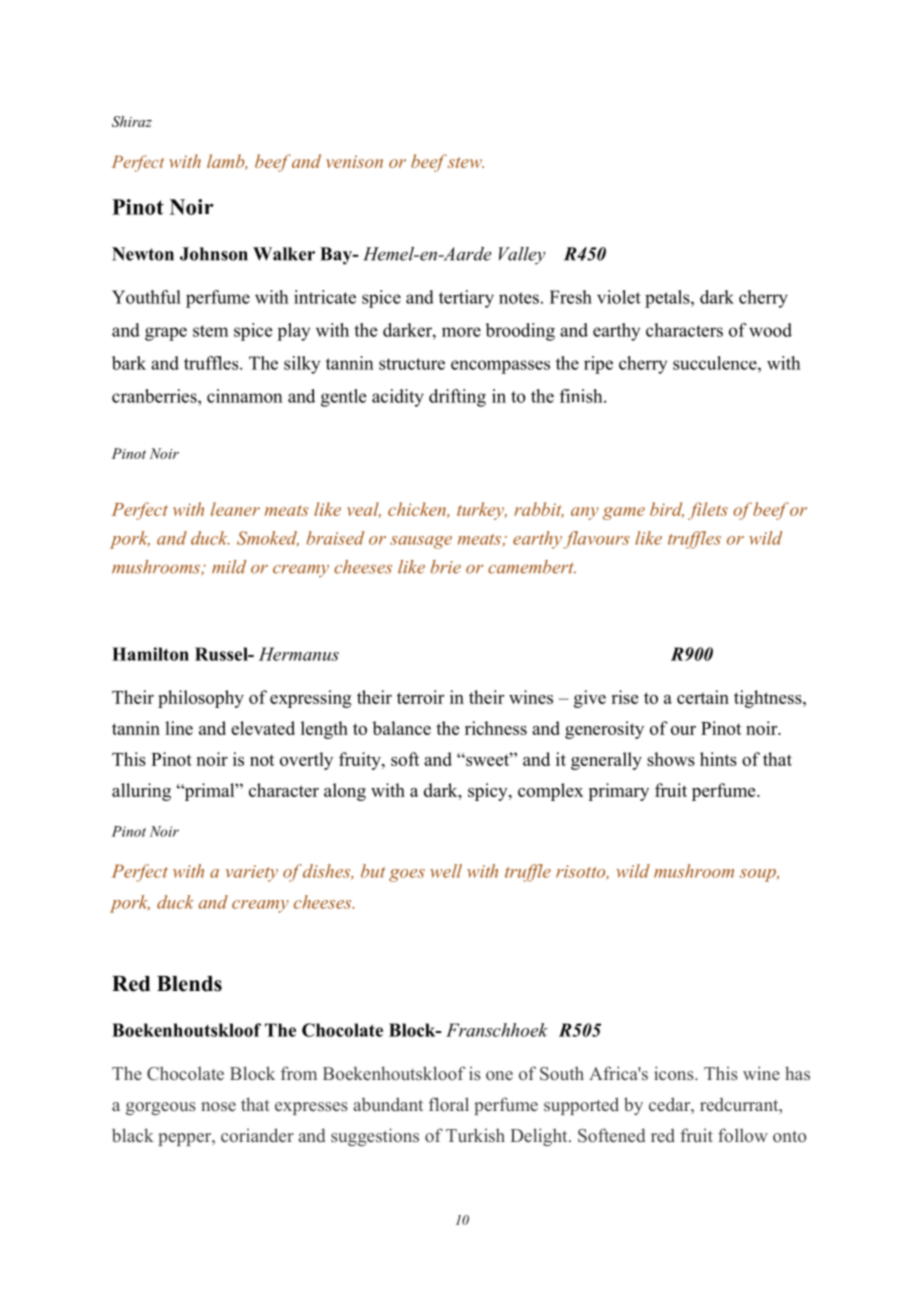  What do you see at coordinates (668, 299) in the screenshot?
I see `petals` at bounding box center [668, 299].
